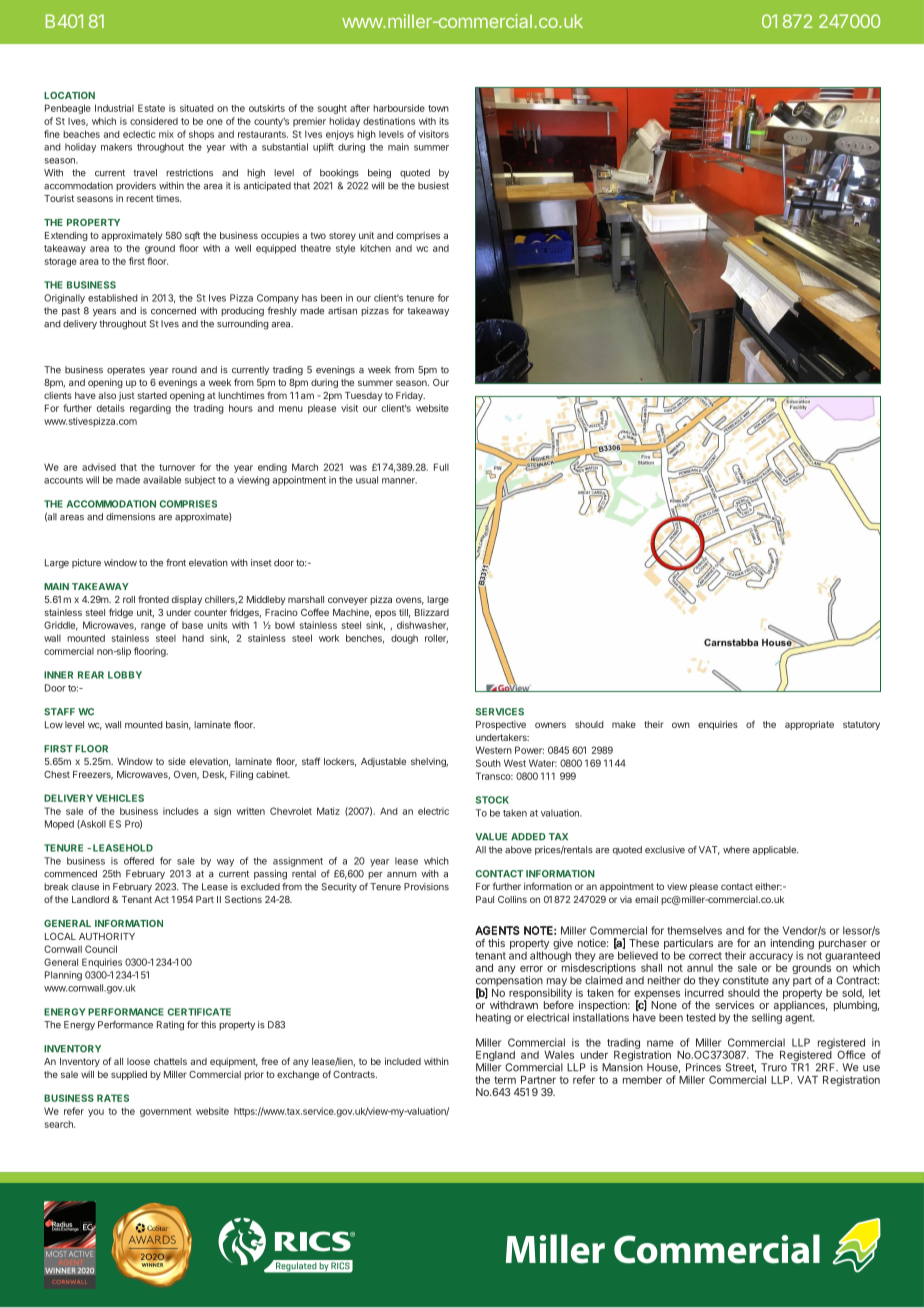  Describe the element at coordinates (438, 108) in the screenshot. I see `town` at that location.
